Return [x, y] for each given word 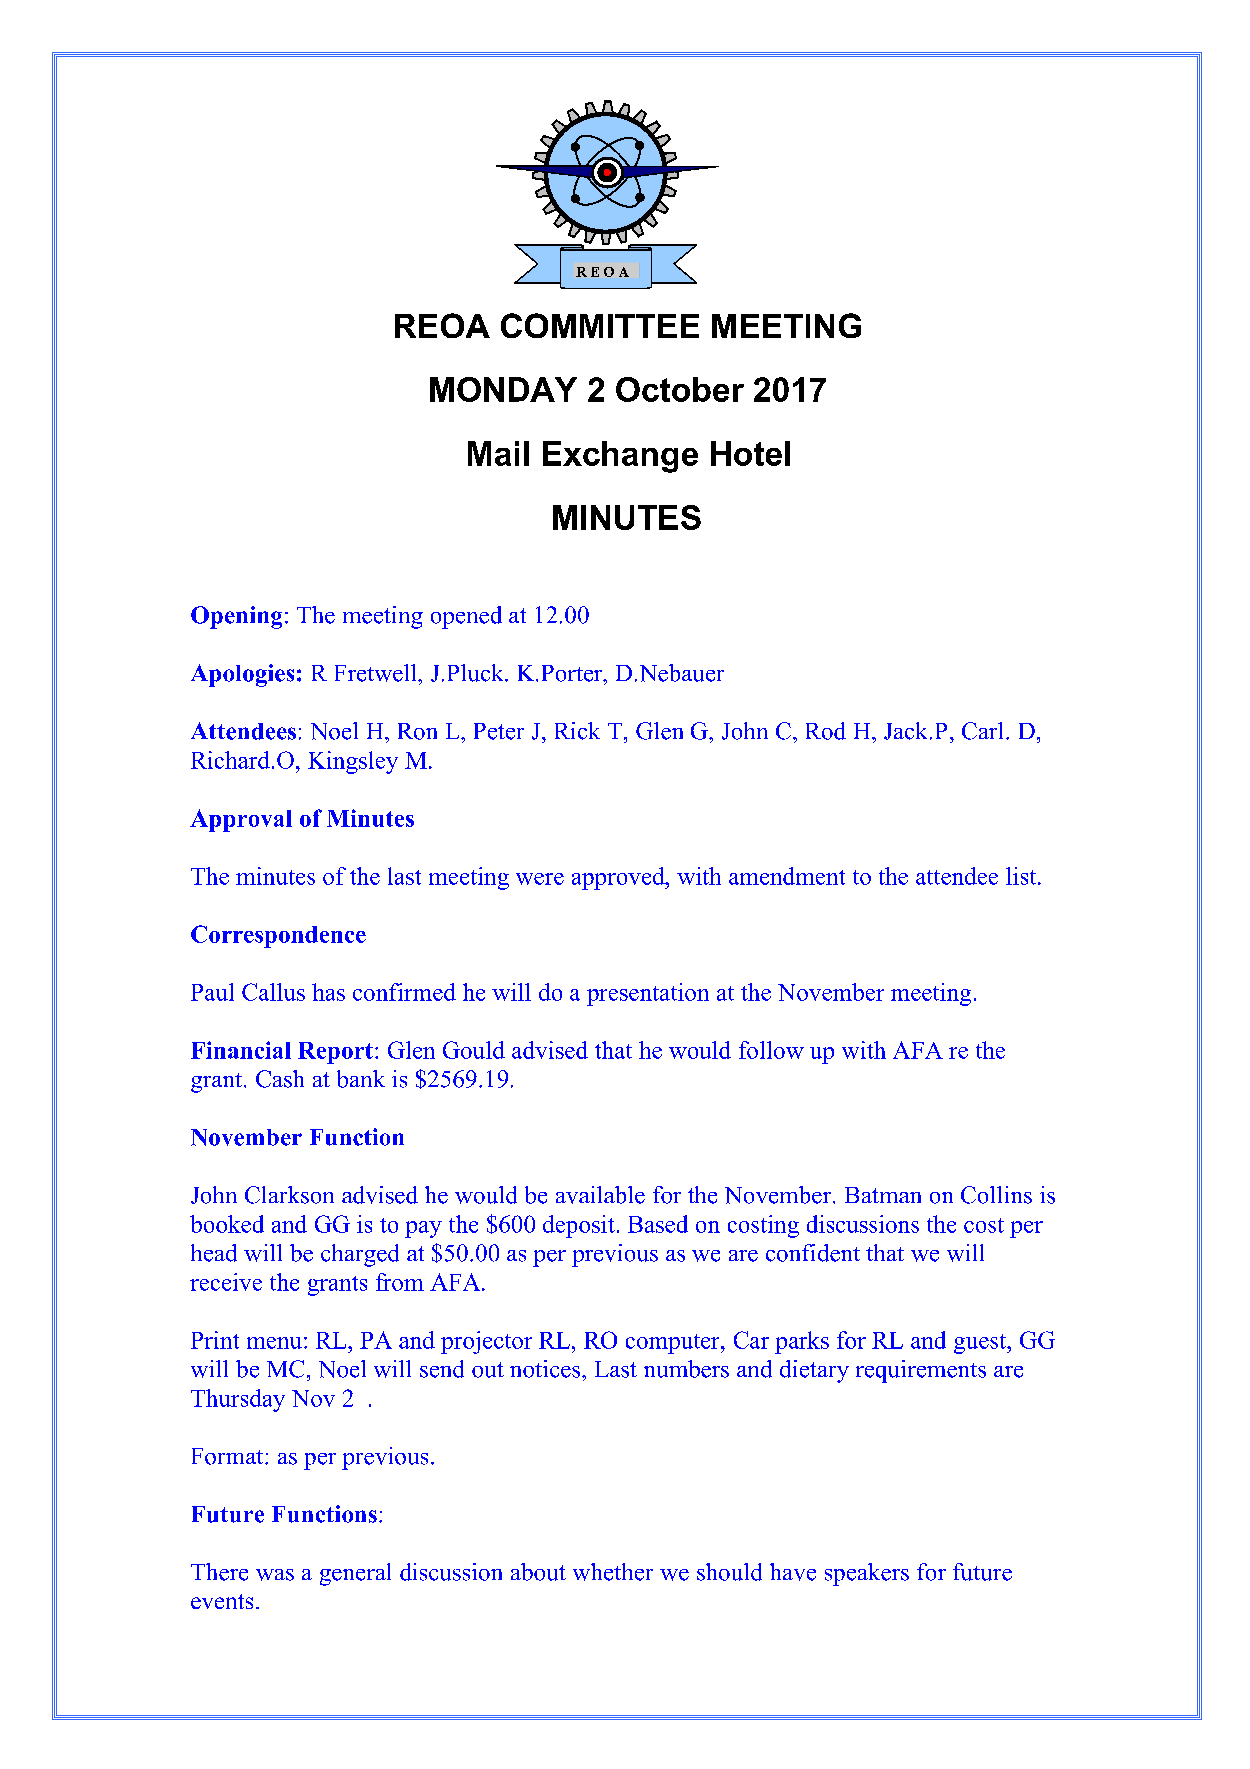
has [328, 992]
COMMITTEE [600, 325]
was [275, 1575]
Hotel [750, 453]
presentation [648, 994]
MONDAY [503, 389]
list [1022, 876]
